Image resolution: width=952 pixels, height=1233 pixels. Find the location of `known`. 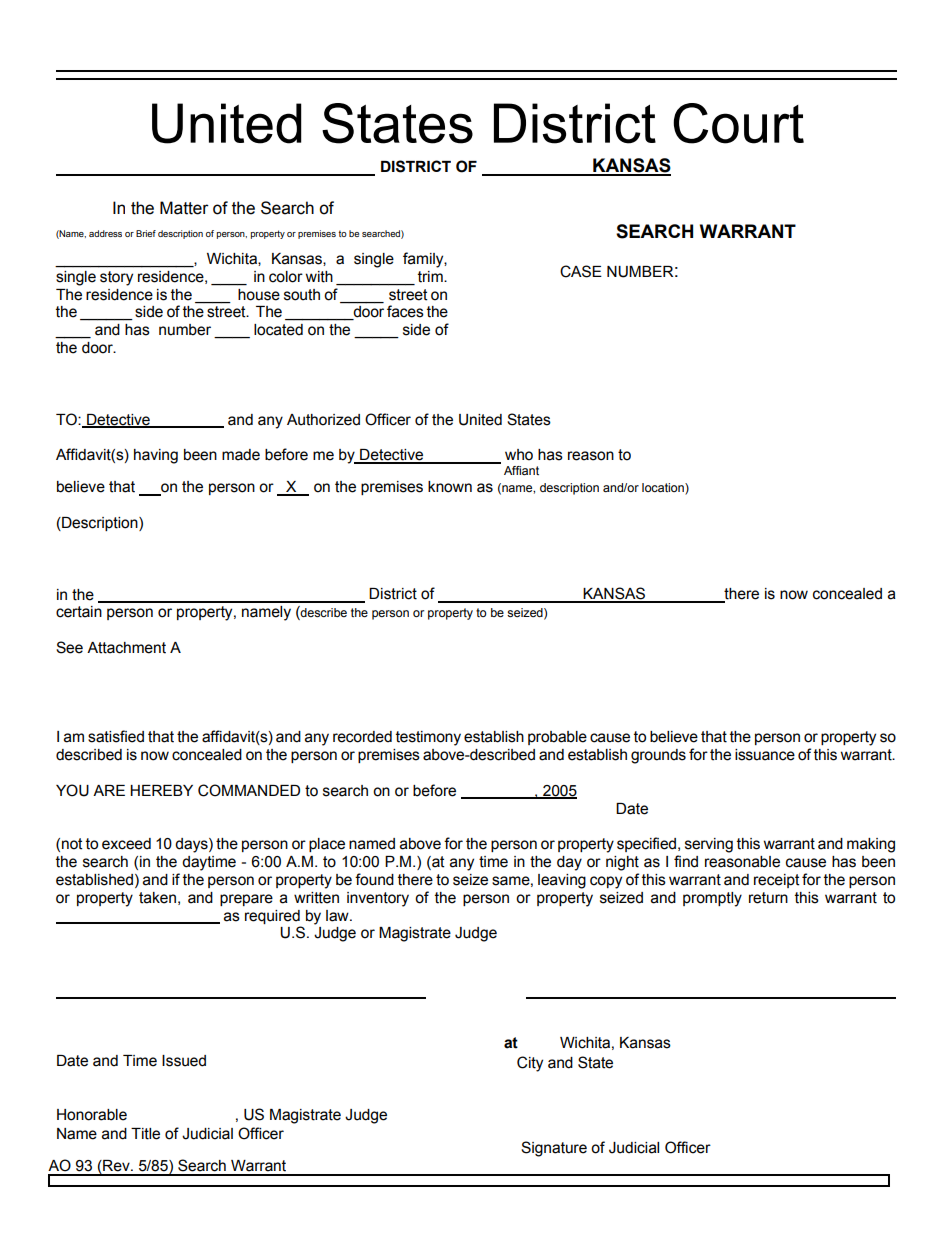

known is located at coordinates (450, 487).
